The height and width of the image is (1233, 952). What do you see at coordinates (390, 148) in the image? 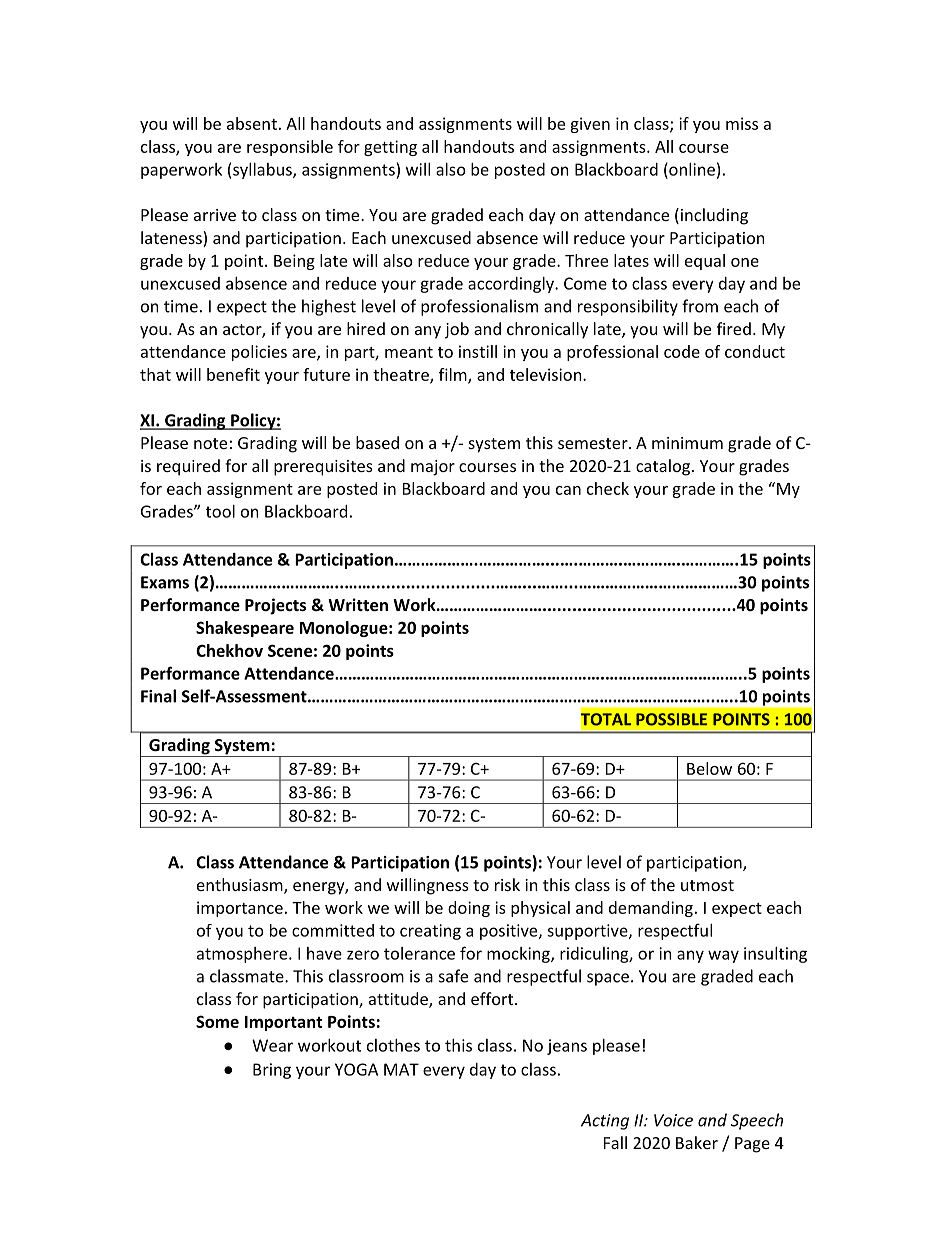
I see `getting` at bounding box center [390, 148].
